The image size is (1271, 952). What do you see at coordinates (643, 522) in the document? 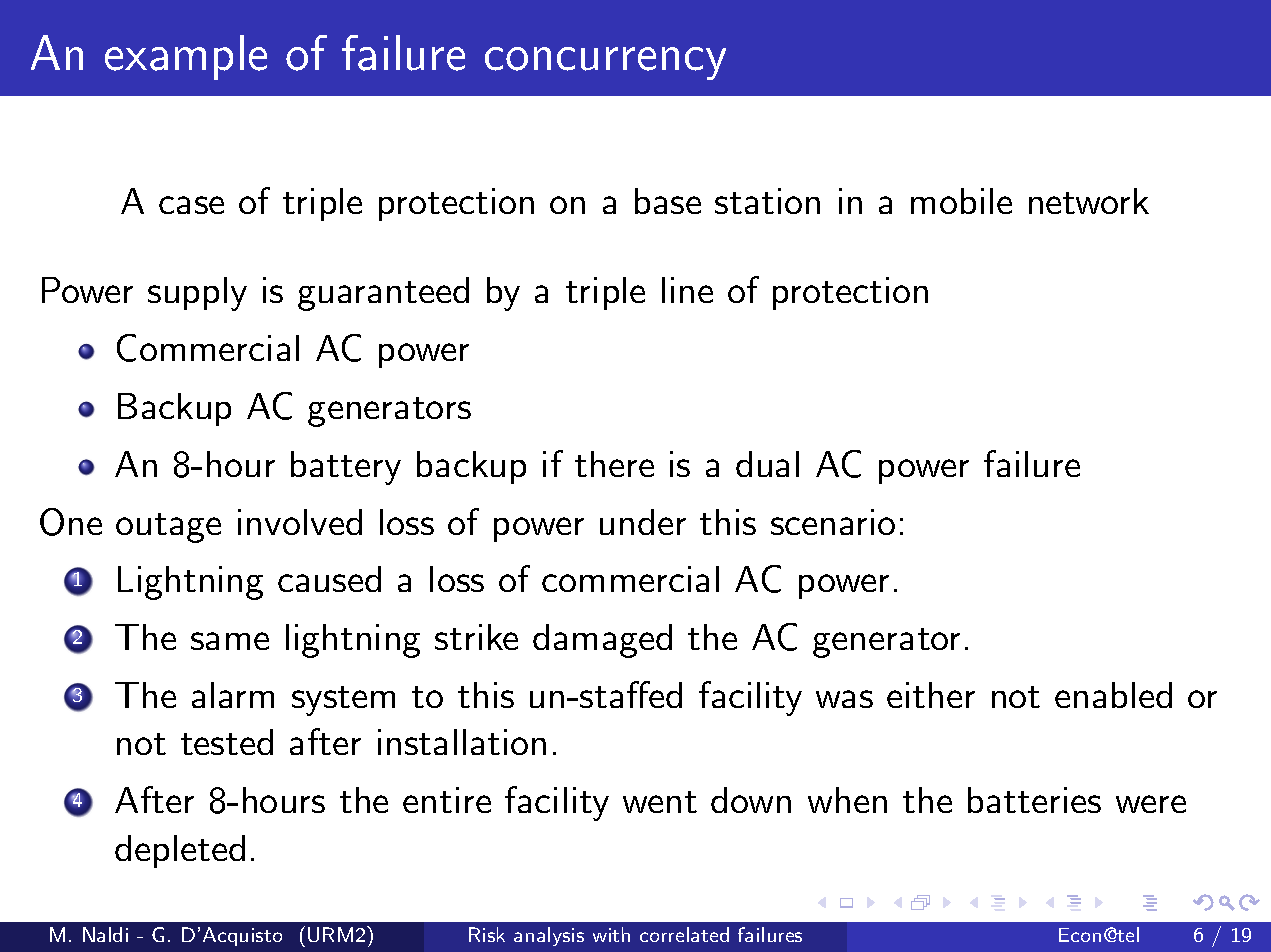
I see `under` at bounding box center [643, 522].
